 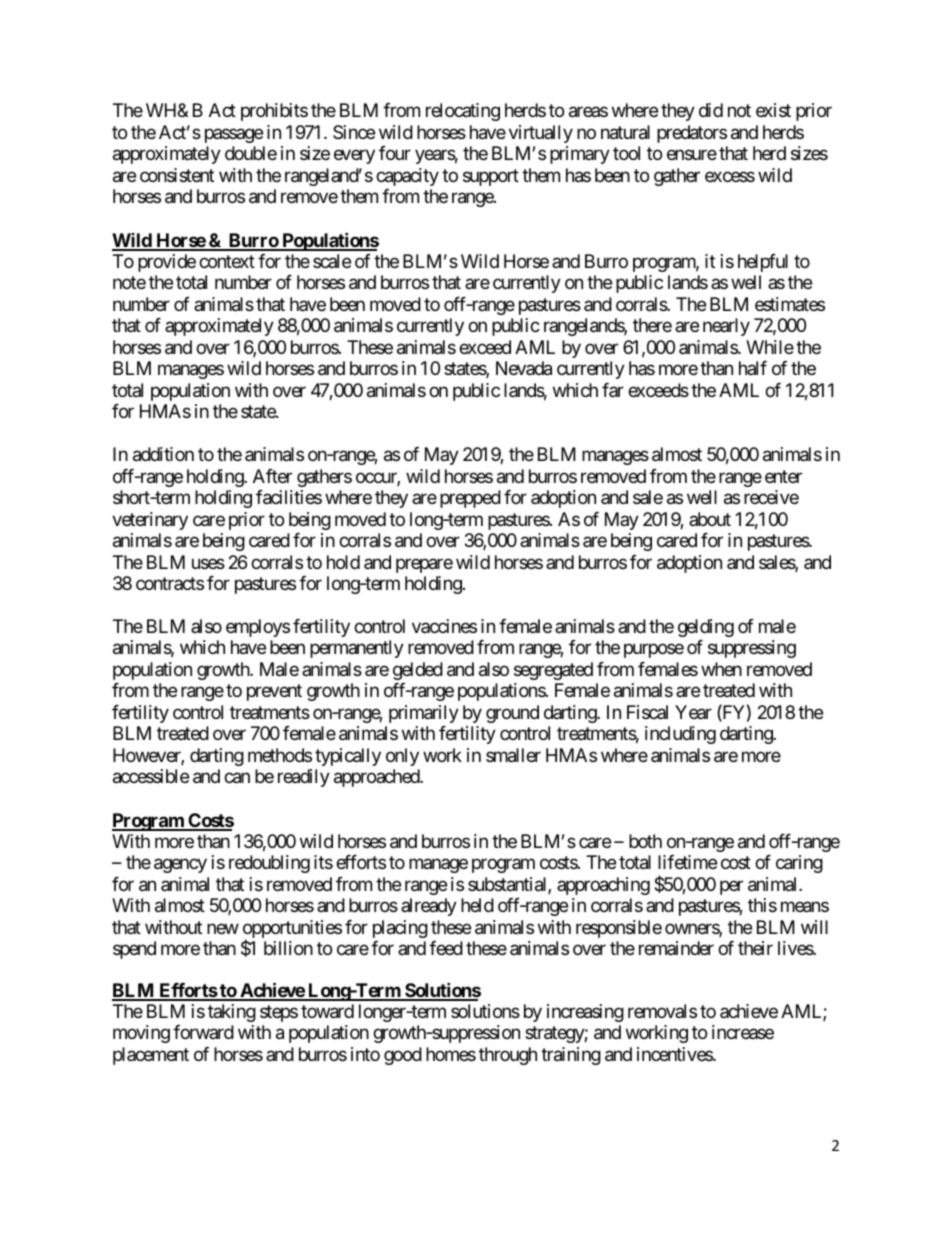 I want to click on lifetime, so click(x=687, y=862).
